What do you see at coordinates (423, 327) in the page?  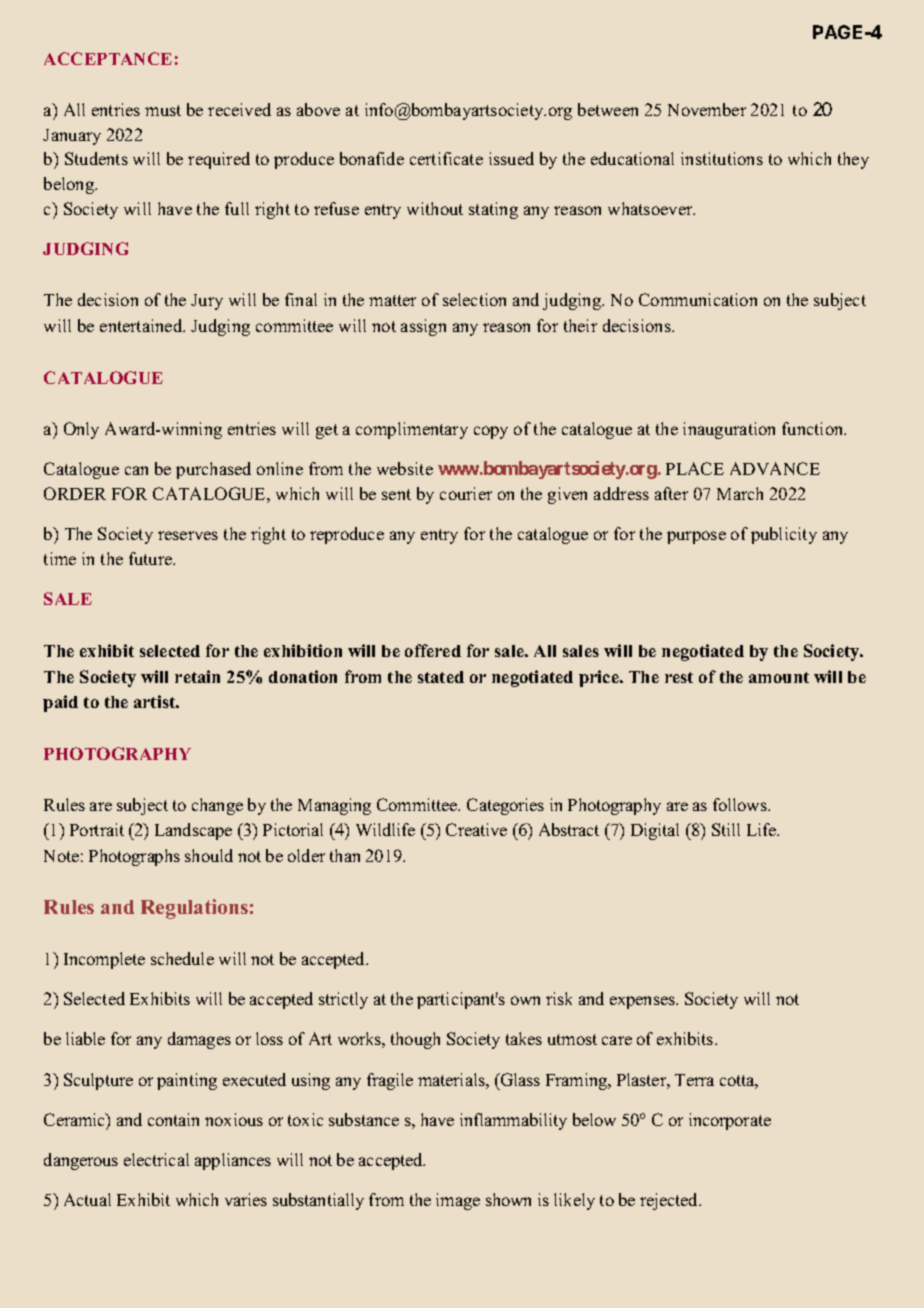 I see `assign` at bounding box center [423, 327].
